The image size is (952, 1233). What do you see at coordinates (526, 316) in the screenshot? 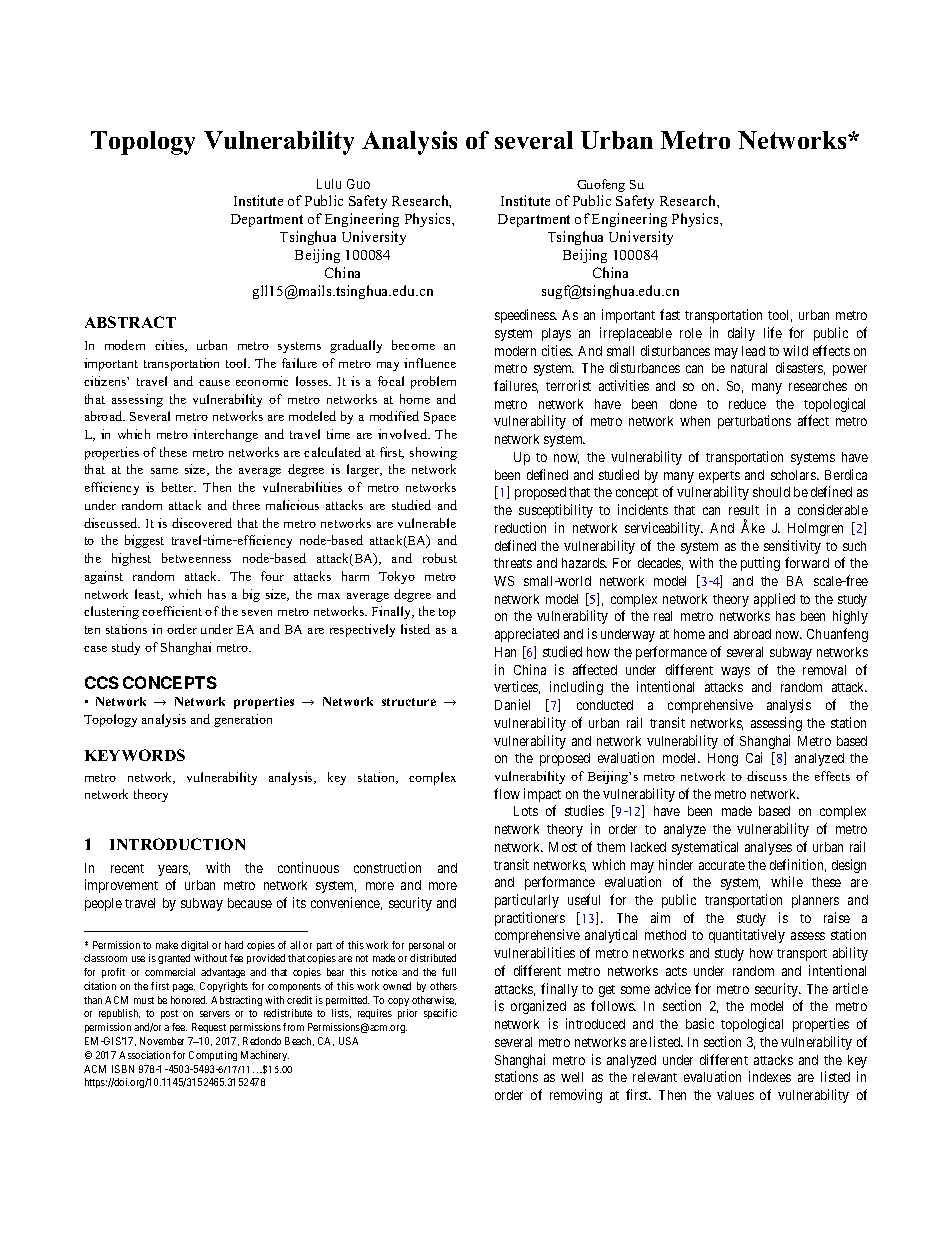
I see `speediness` at bounding box center [526, 316].
